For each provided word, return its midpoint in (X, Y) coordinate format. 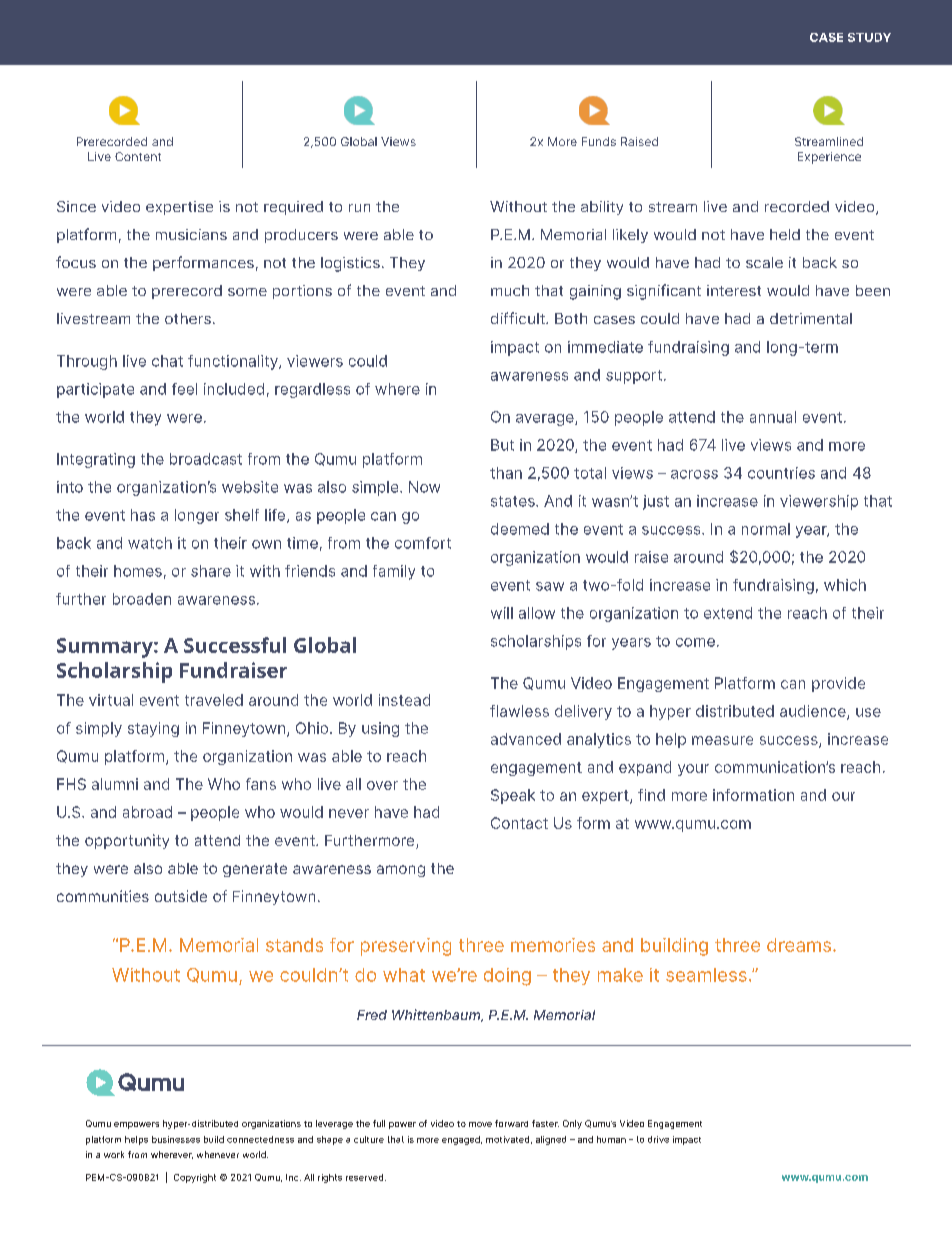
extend (728, 613)
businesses (176, 1139)
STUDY (869, 37)
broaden (142, 599)
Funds (599, 141)
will (502, 613)
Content (138, 156)
